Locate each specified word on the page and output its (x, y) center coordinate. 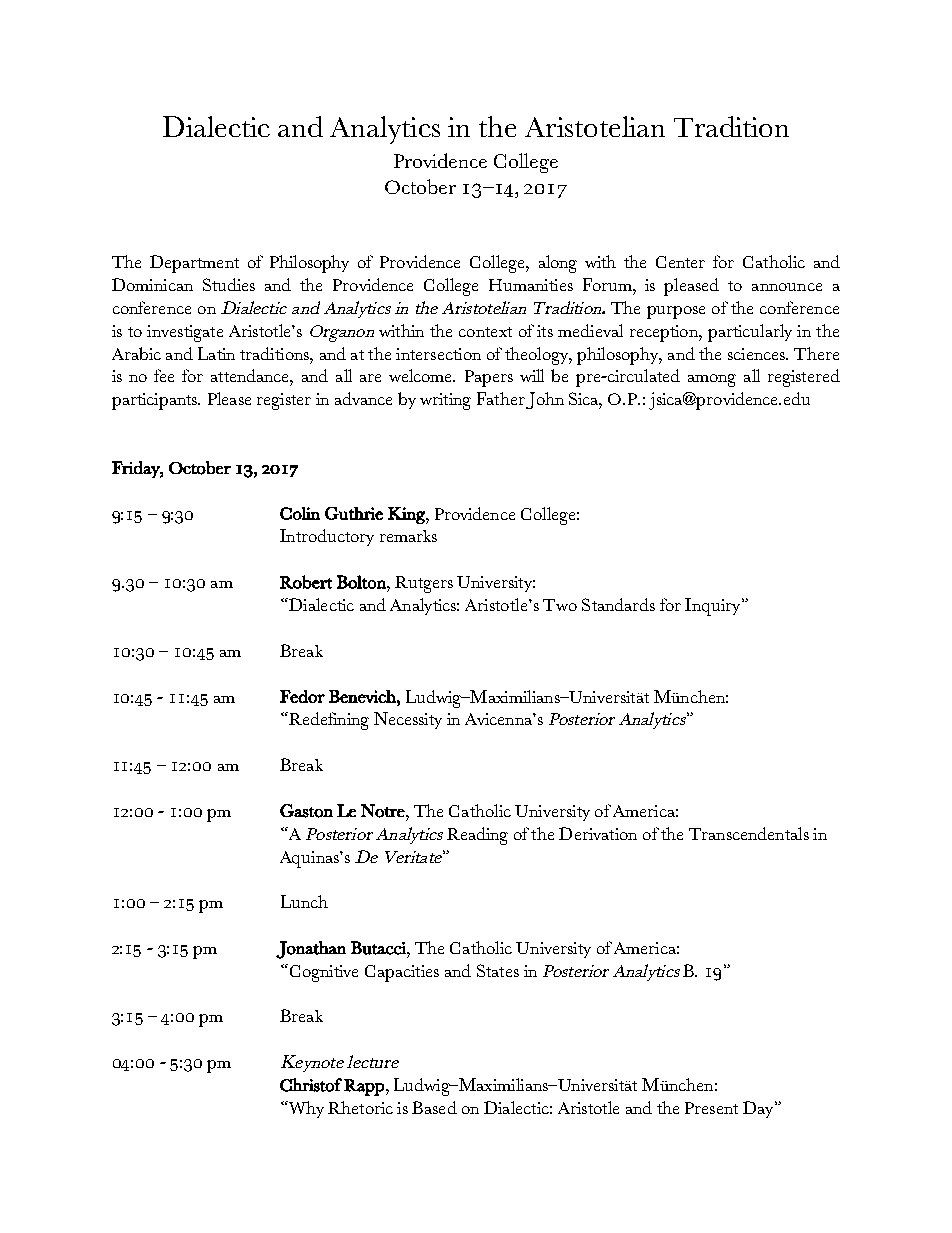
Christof (311, 1085)
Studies (229, 284)
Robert (306, 582)
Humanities (531, 285)
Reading (477, 836)
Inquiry (712, 607)
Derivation (598, 833)
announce (787, 287)
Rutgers (424, 584)
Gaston (306, 811)
